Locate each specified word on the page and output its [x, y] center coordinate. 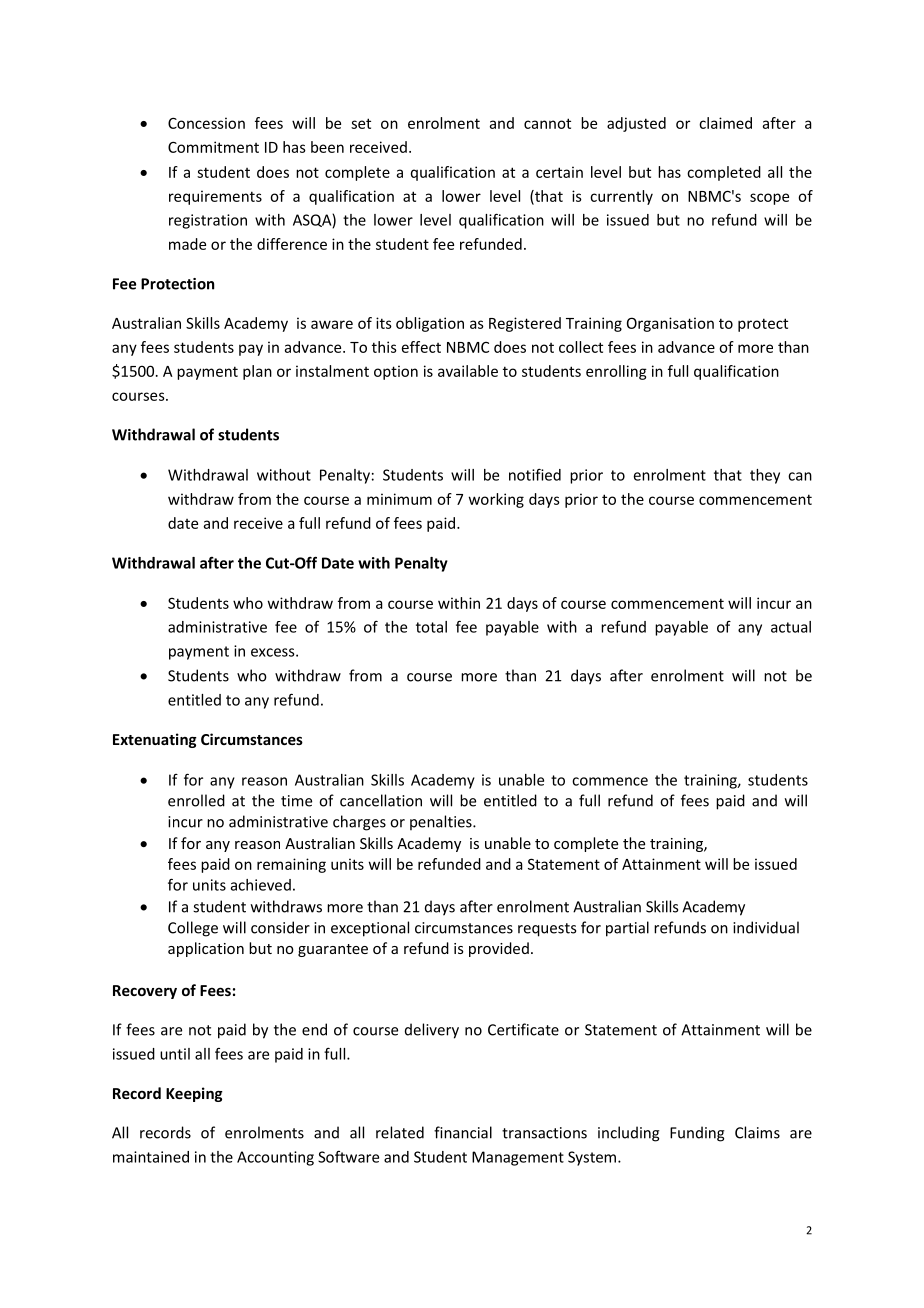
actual [791, 627]
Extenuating [155, 740]
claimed [725, 123]
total [431, 627]
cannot [547, 123]
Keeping [194, 1094]
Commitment [213, 147]
